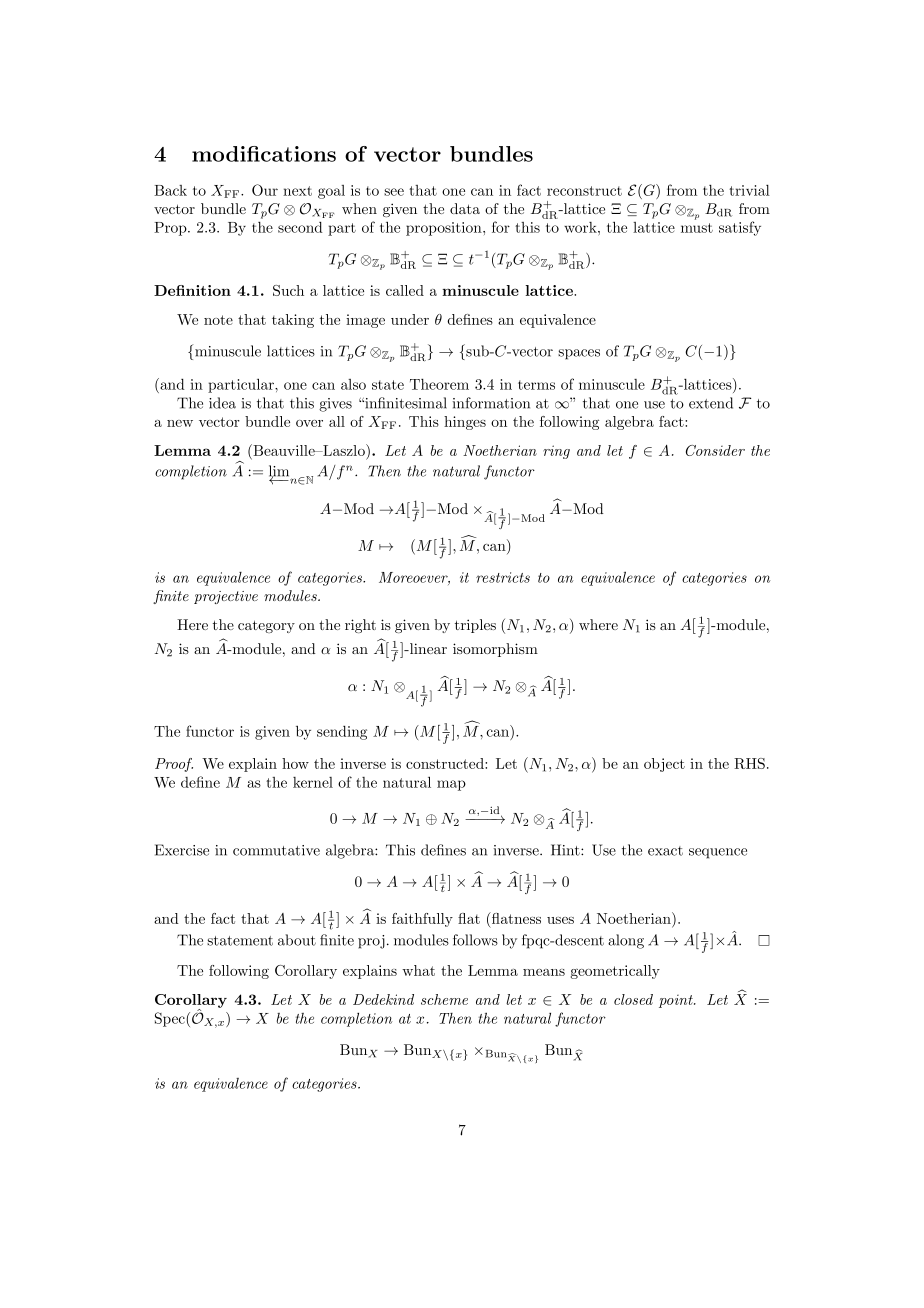 The width and height of the page is (924, 1308). I want to click on exact, so click(665, 851).
